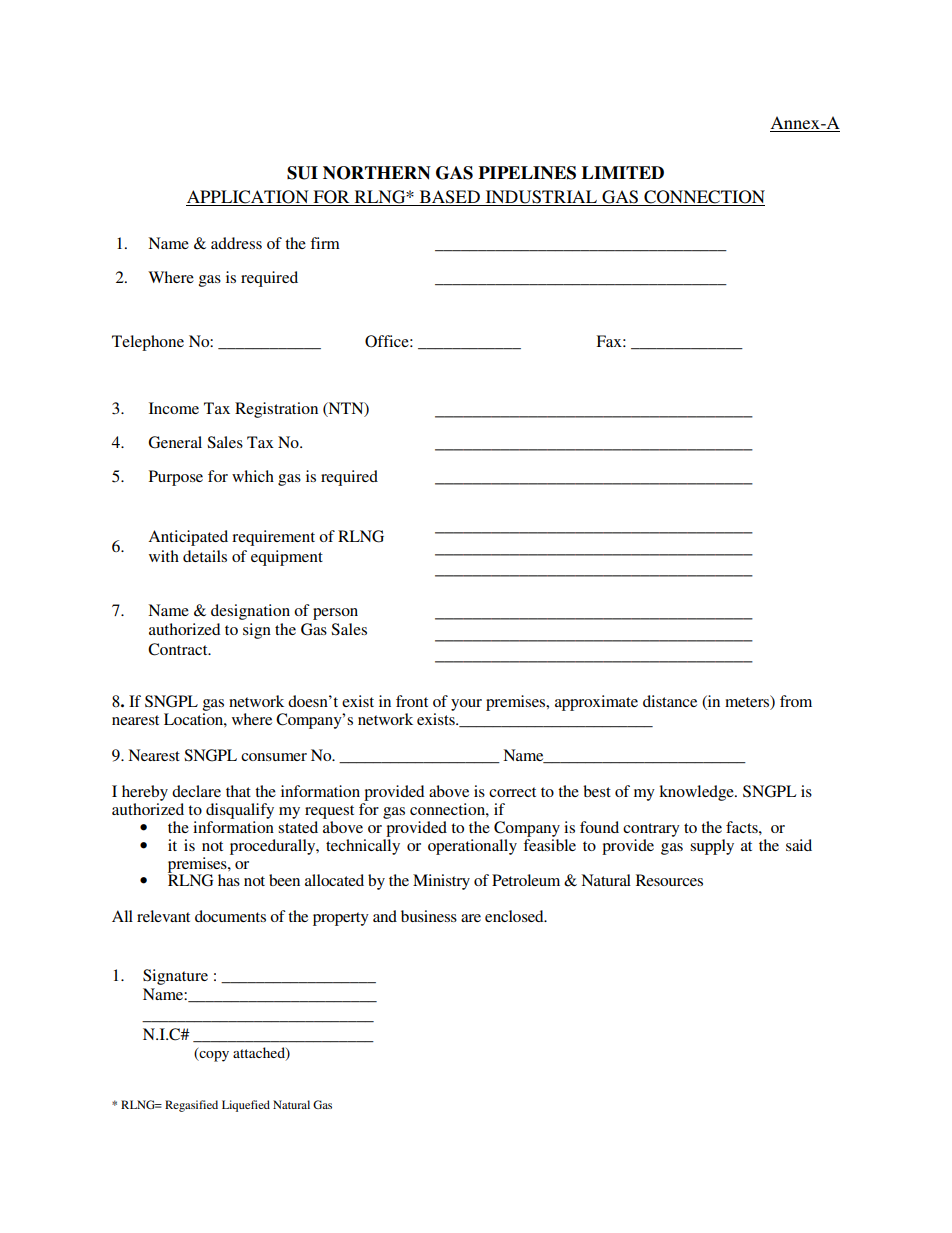 Image resolution: width=952 pixels, height=1233 pixels. What do you see at coordinates (449, 198) in the image?
I see `BASED` at bounding box center [449, 198].
